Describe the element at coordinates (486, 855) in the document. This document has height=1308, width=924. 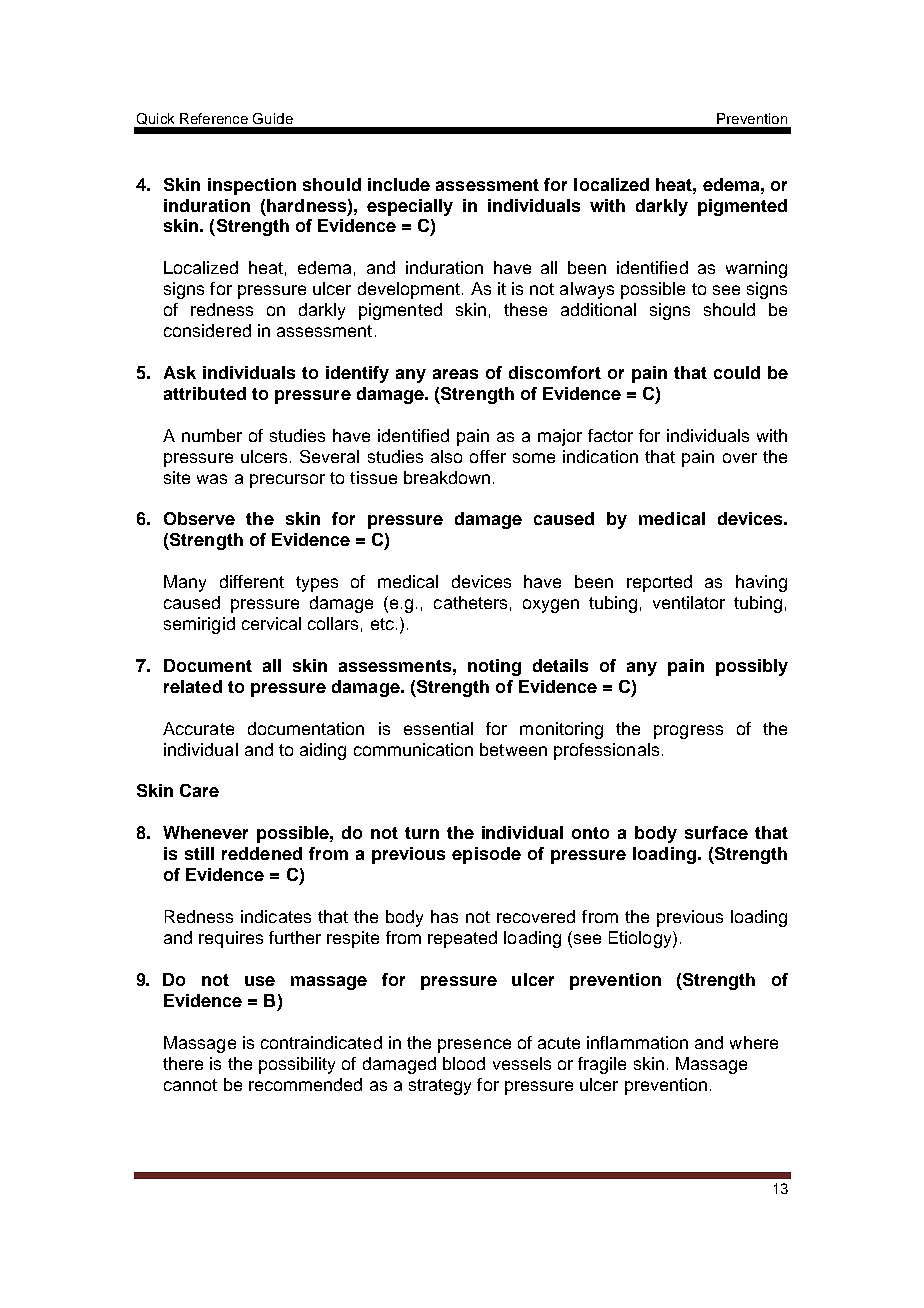
I see `episode` at that location.
